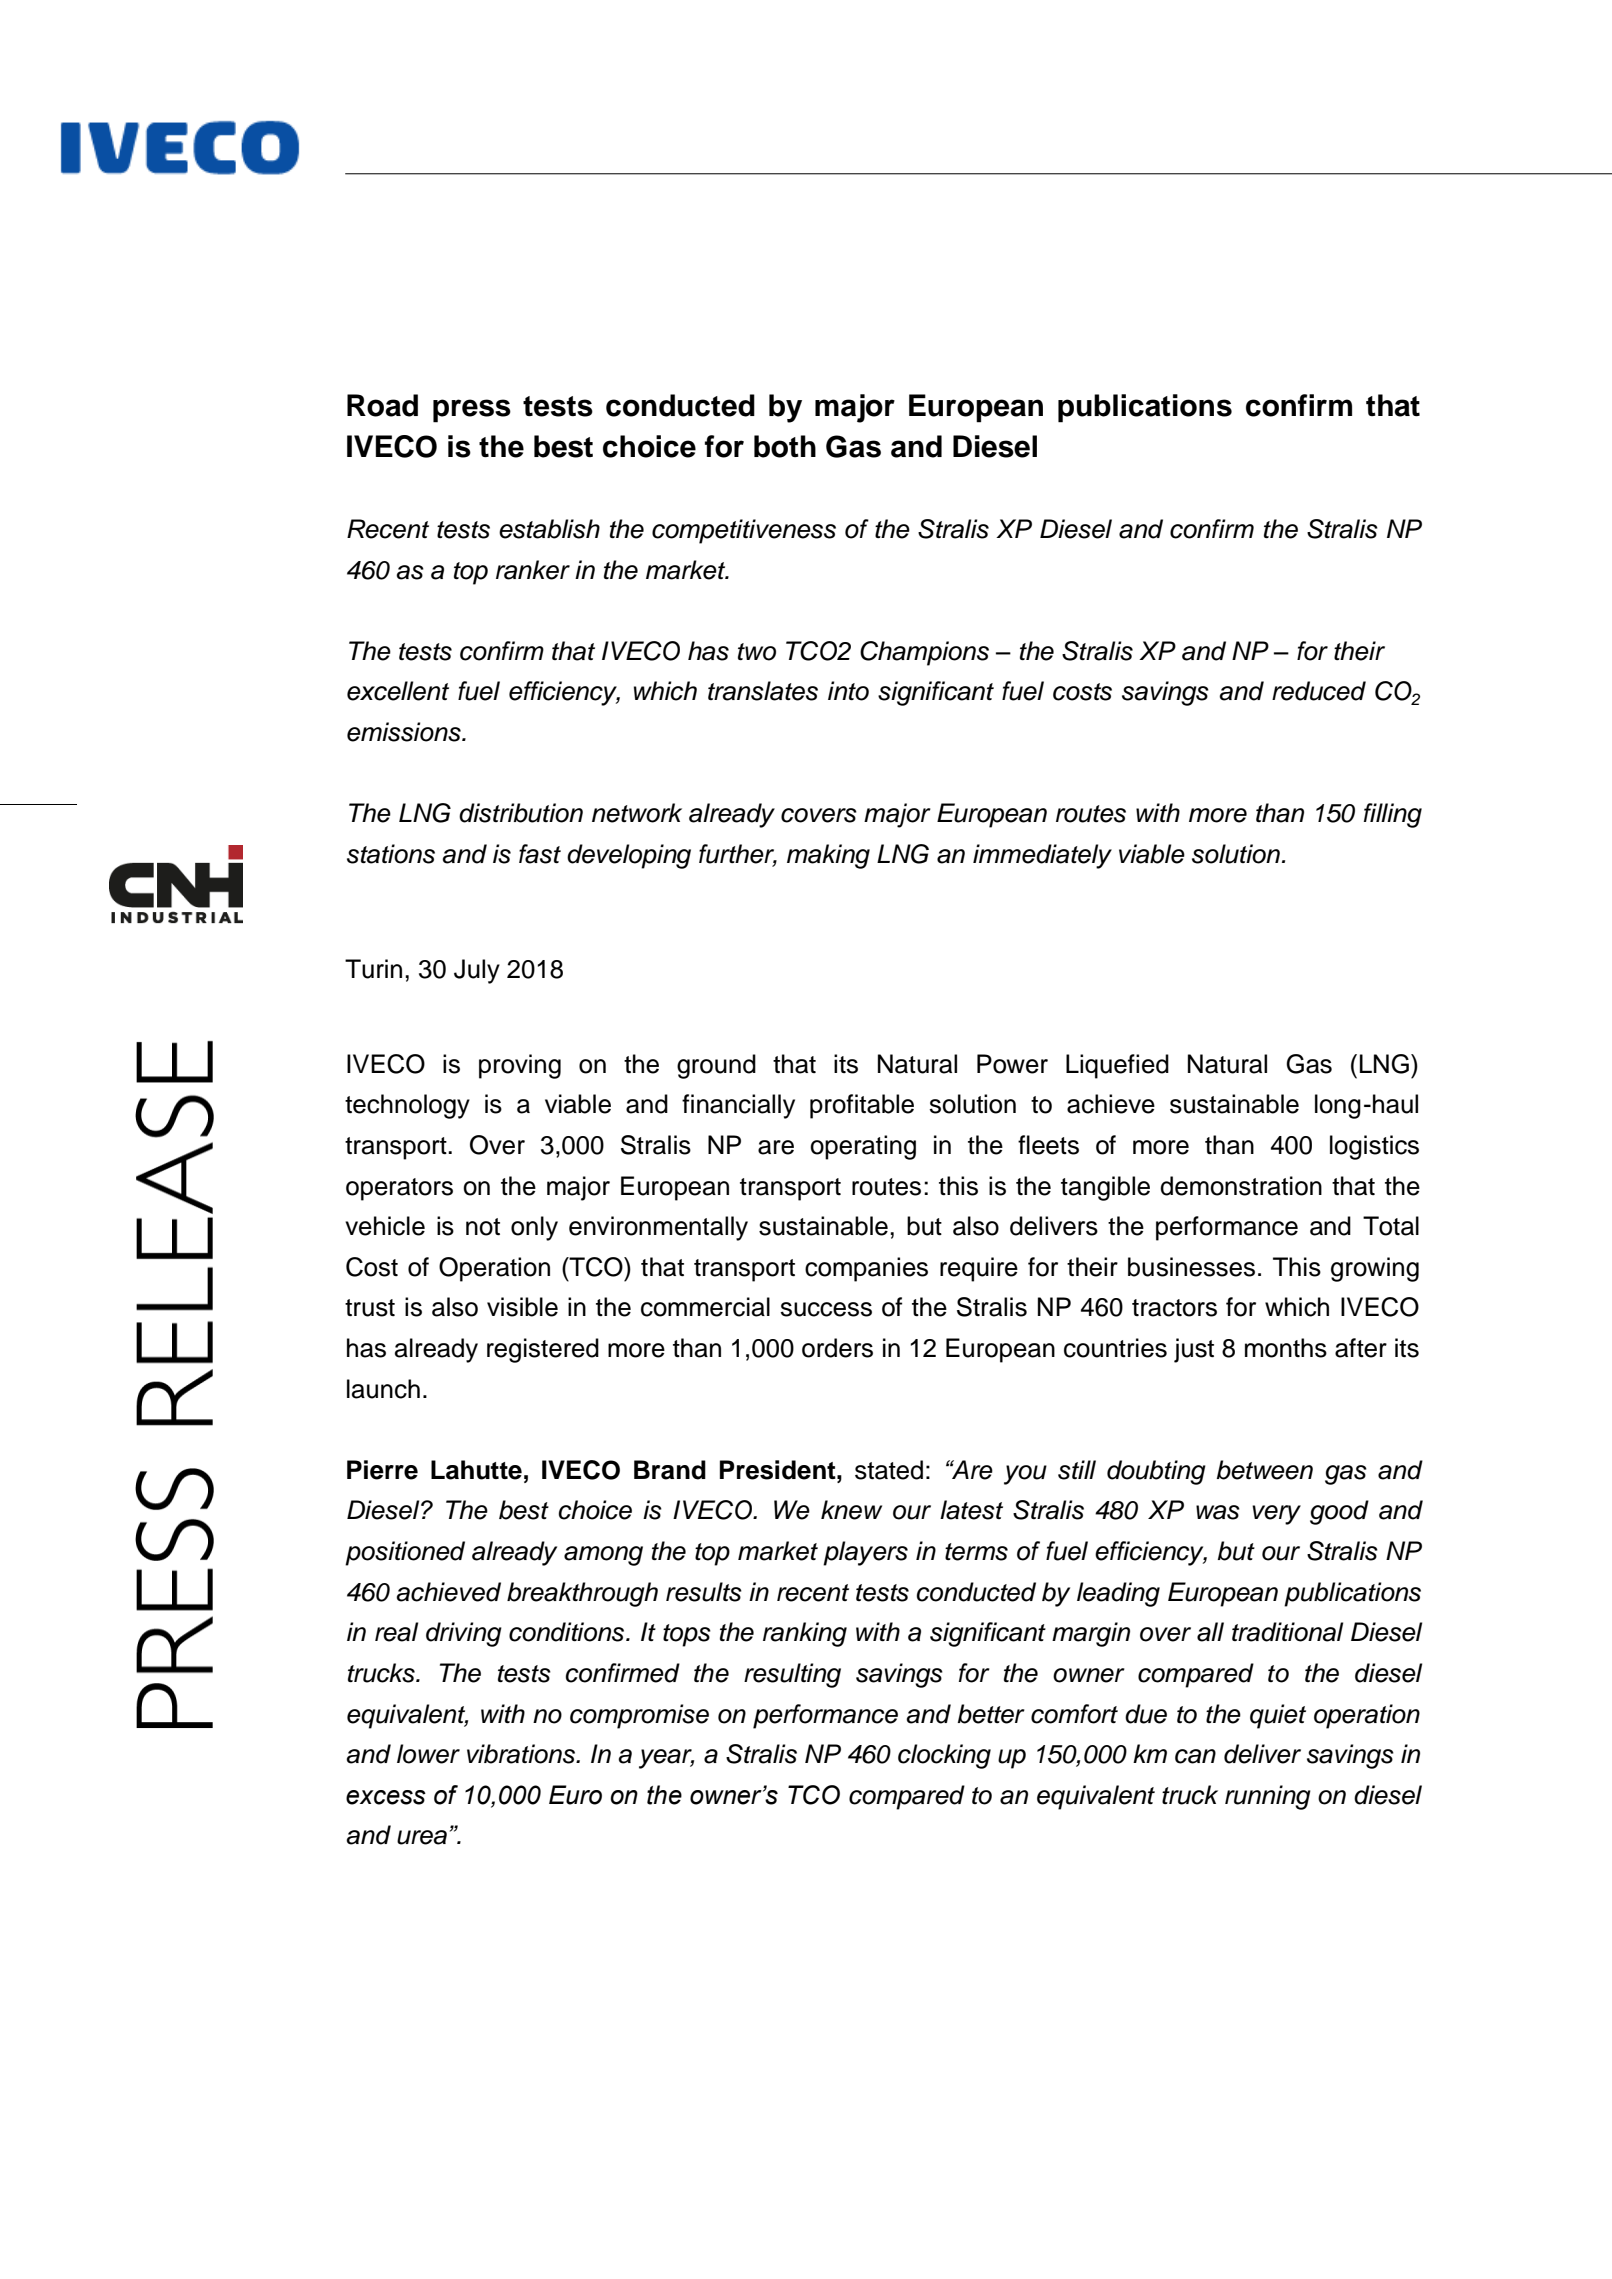 The image size is (1612, 2279). What do you see at coordinates (522, 1754) in the page?
I see `vibrations` at bounding box center [522, 1754].
